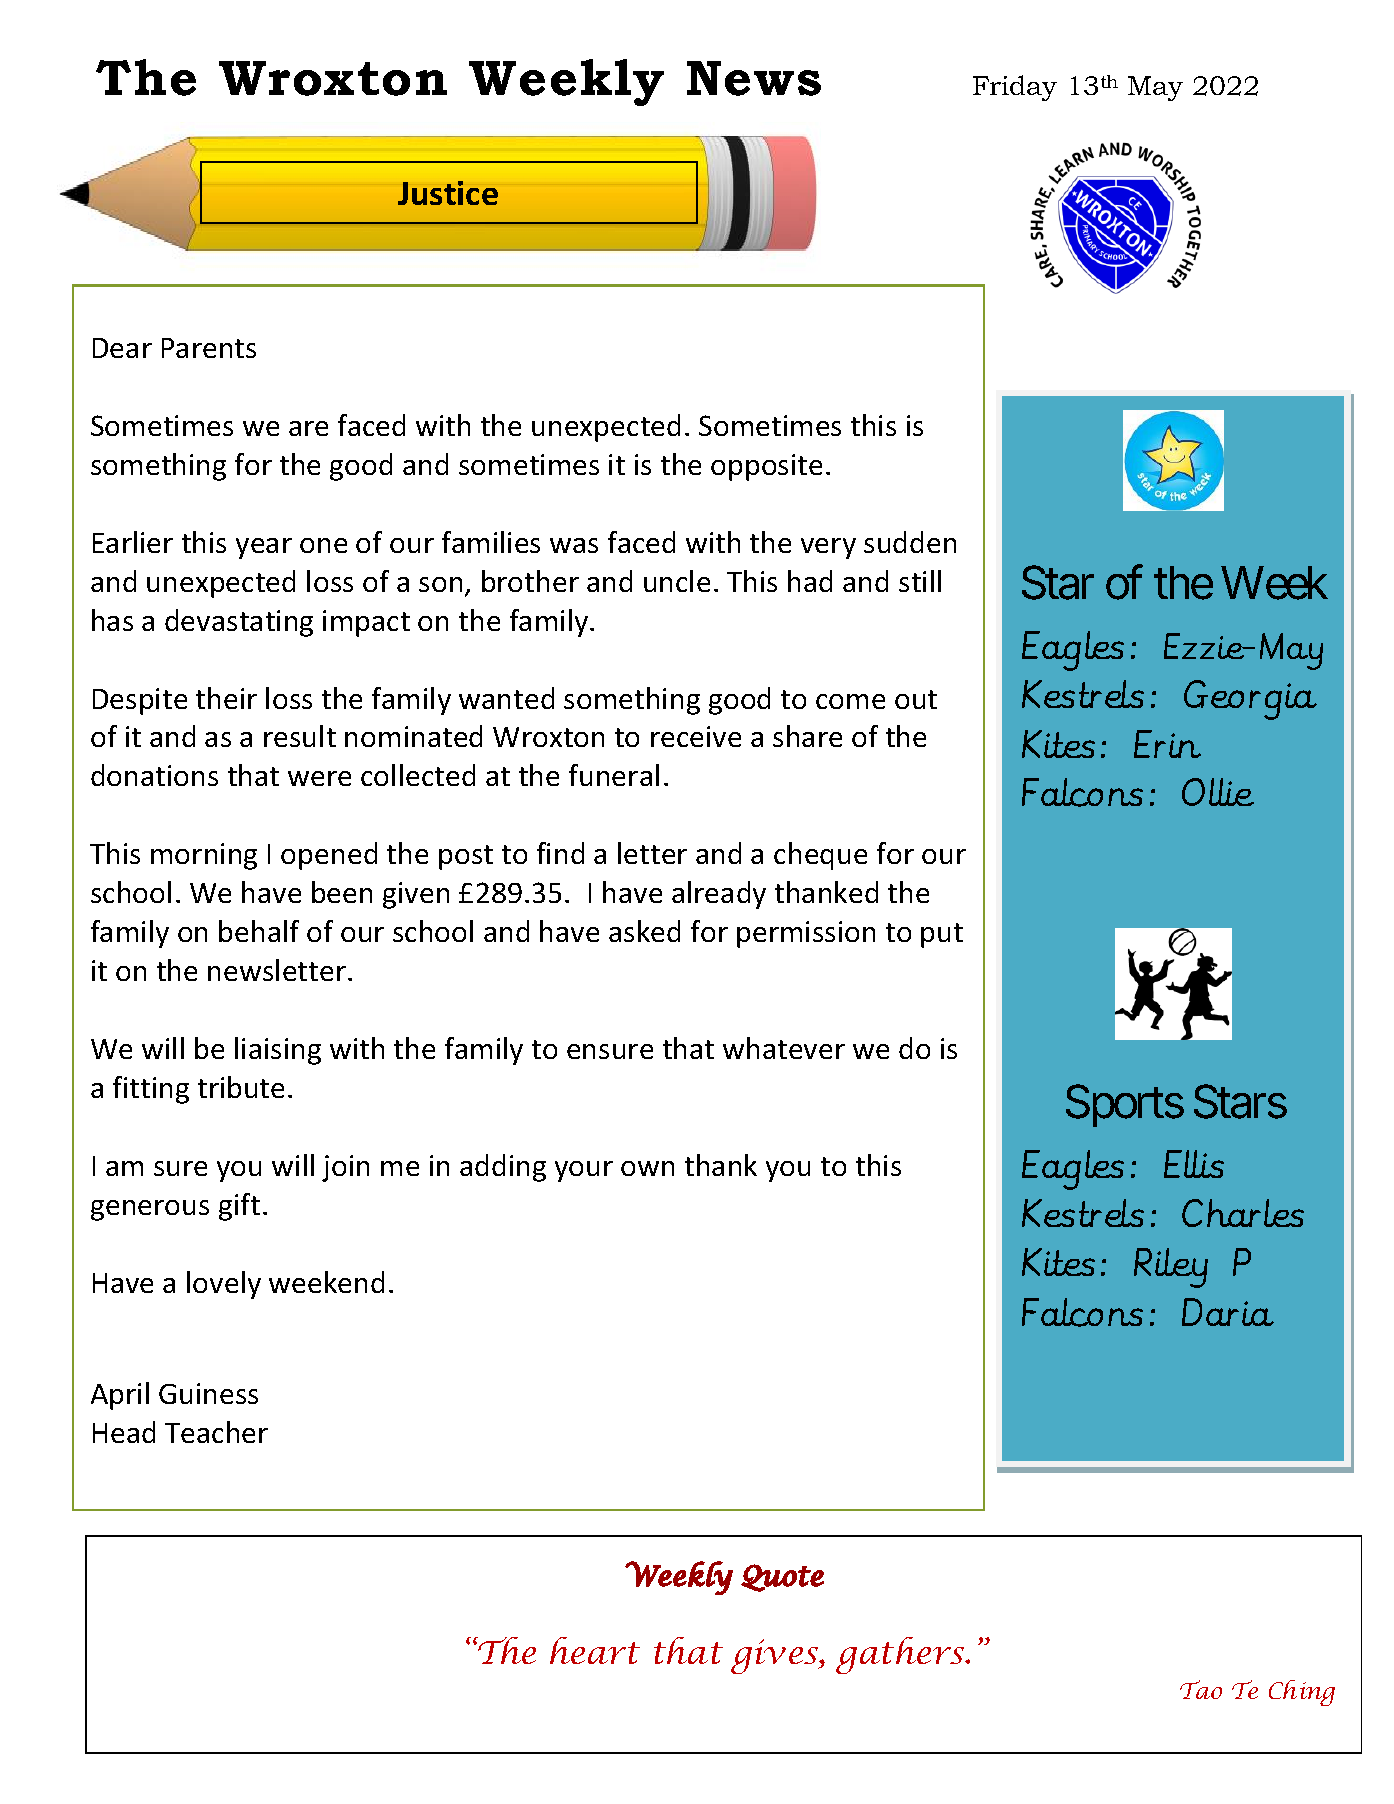 The width and height of the screenshot is (1394, 1804). What do you see at coordinates (766, 467) in the screenshot?
I see `opposite` at bounding box center [766, 467].
